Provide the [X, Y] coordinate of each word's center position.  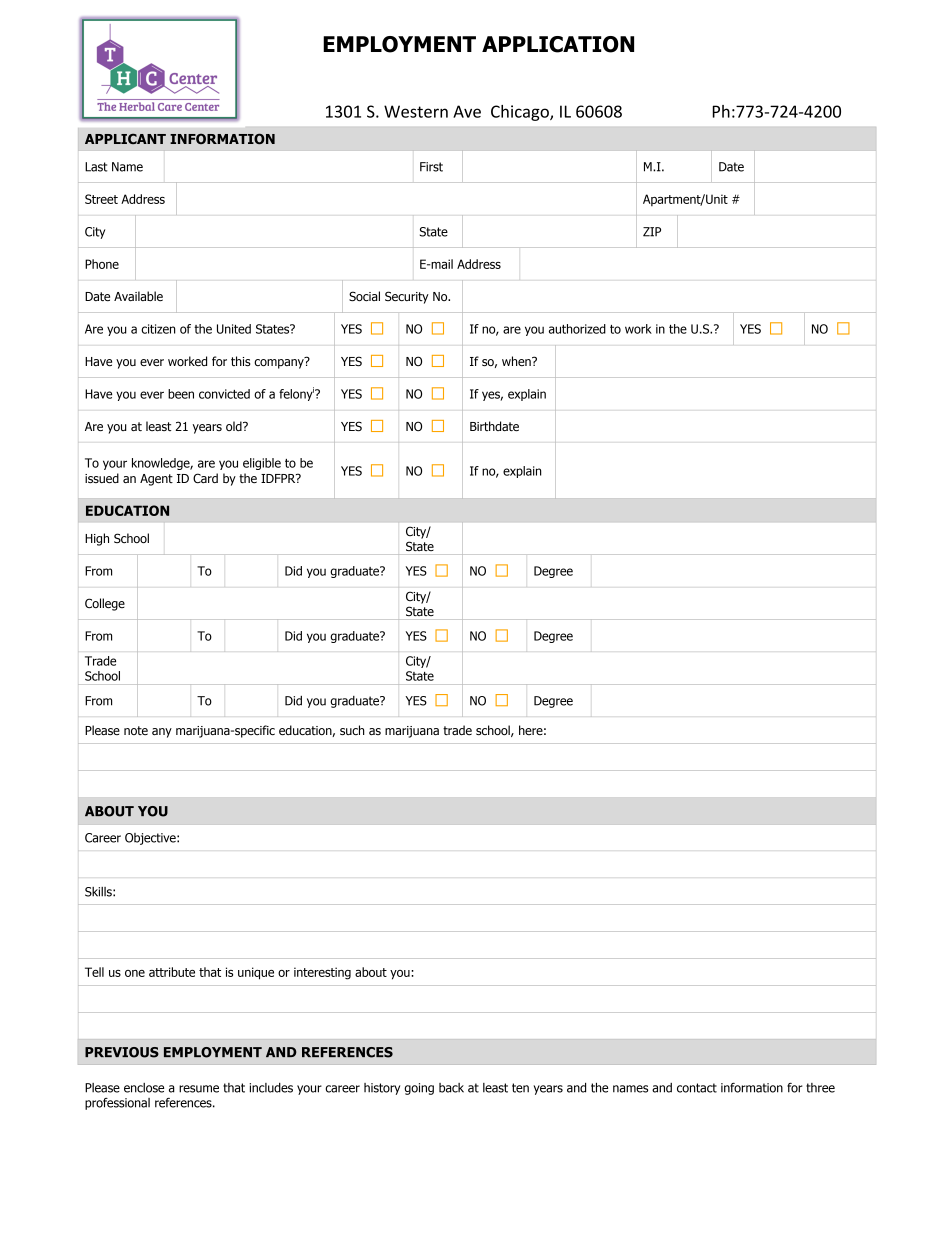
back [451, 1088]
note [136, 730]
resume [199, 1089]
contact [697, 1088]
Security [407, 297]
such [352, 730]
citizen [158, 329]
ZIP [652, 232]
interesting [322, 973]
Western [416, 111]
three [820, 1088]
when [517, 361]
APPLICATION [558, 44]
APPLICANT [125, 139]
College [105, 604]
